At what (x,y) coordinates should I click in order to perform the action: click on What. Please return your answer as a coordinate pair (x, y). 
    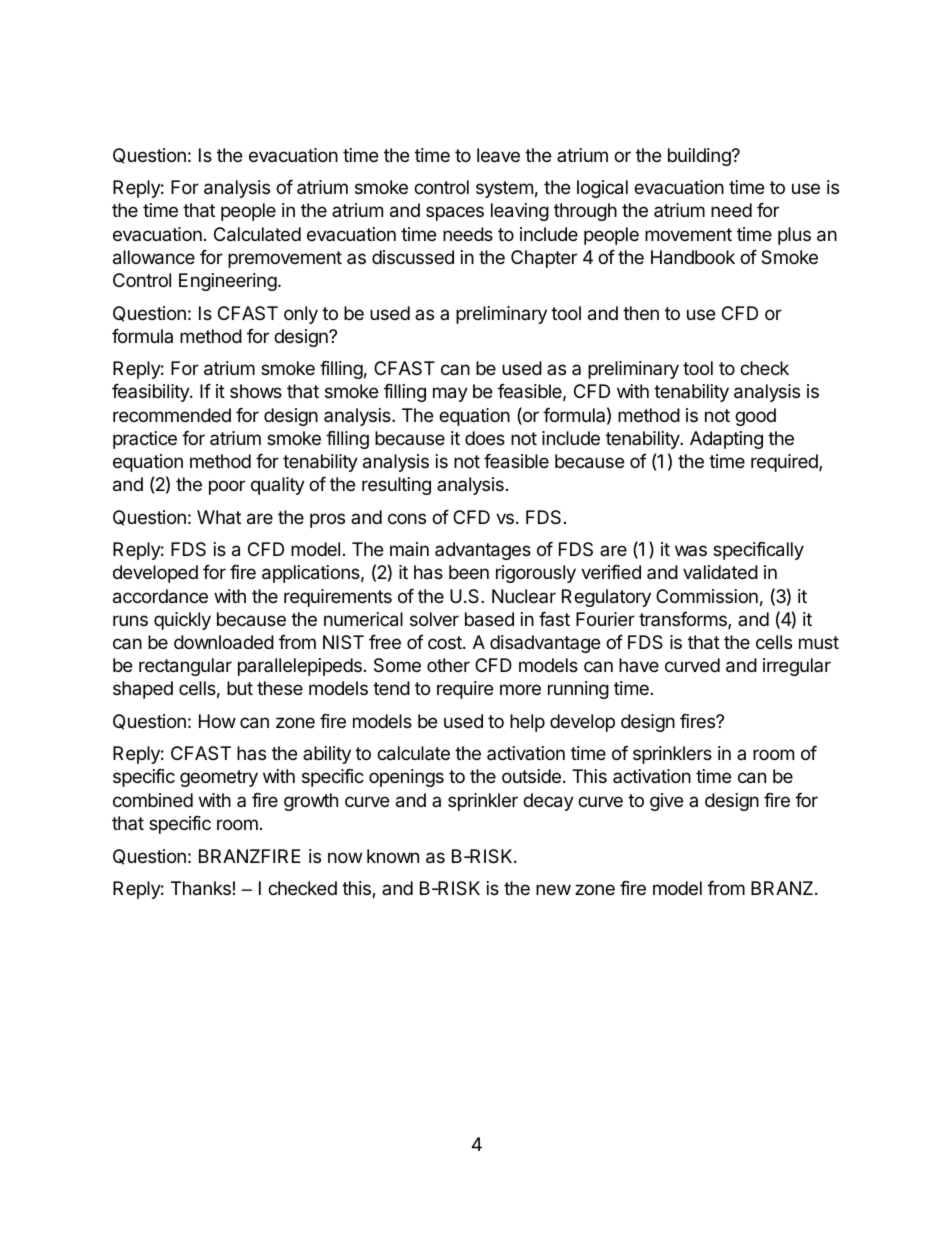
    Looking at the image, I should click on (219, 517).
